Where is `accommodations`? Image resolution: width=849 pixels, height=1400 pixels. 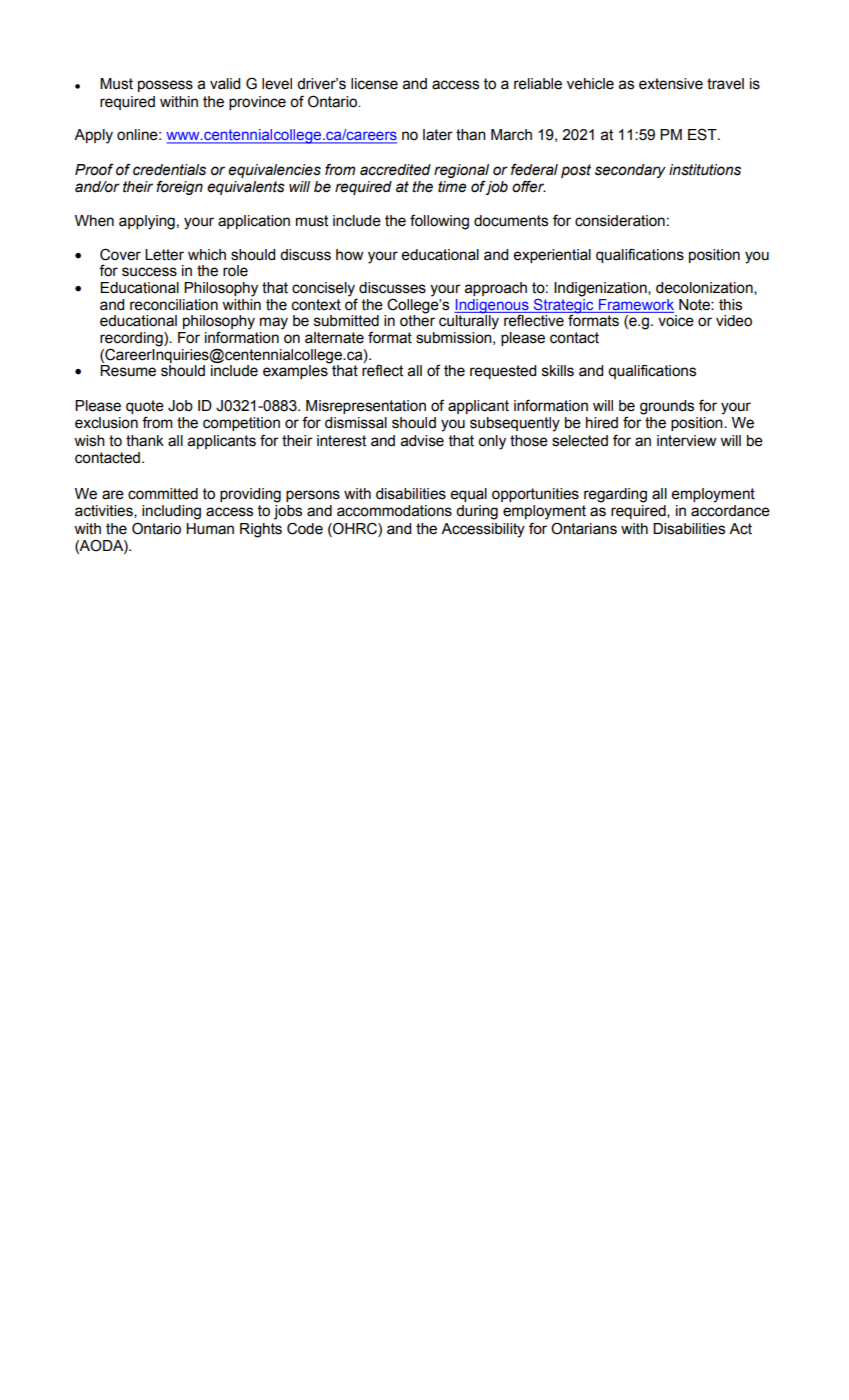 accommodations is located at coordinates (394, 511).
